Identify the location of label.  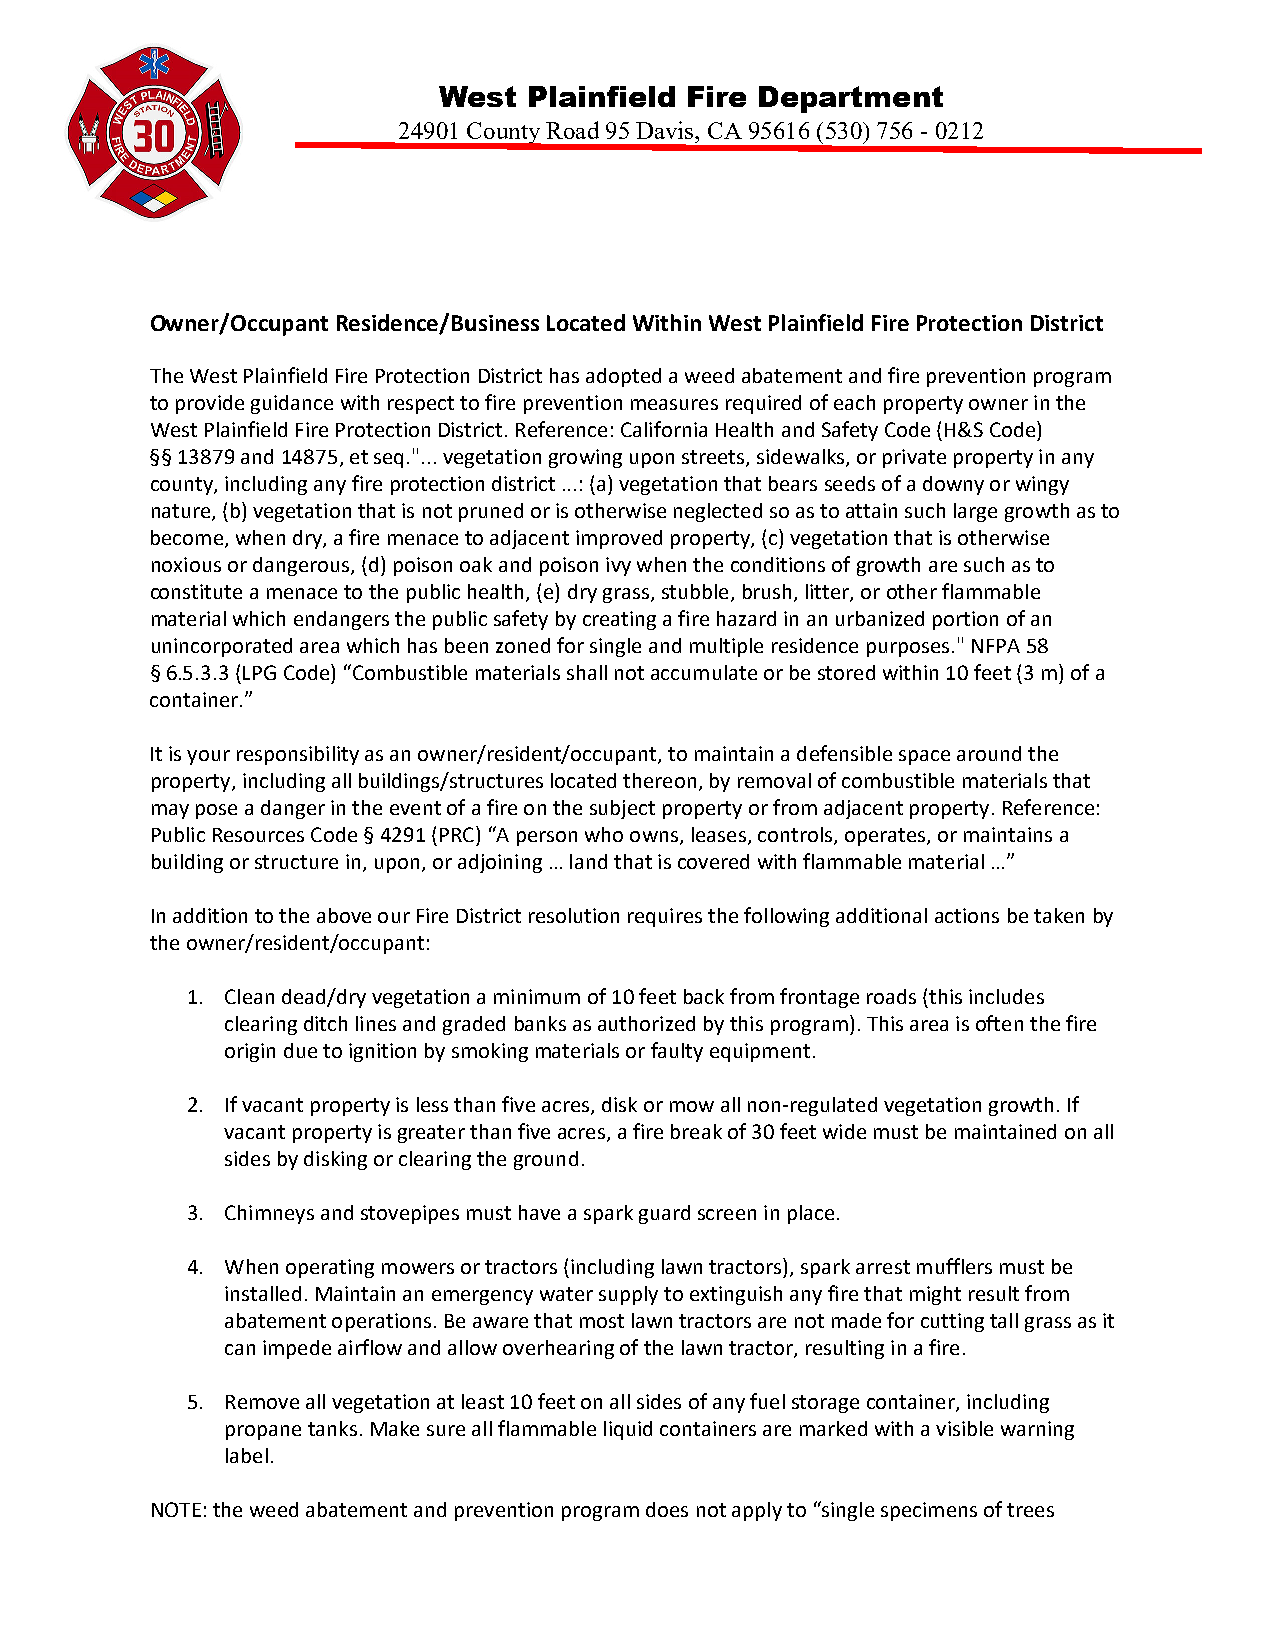
(247, 1455).
